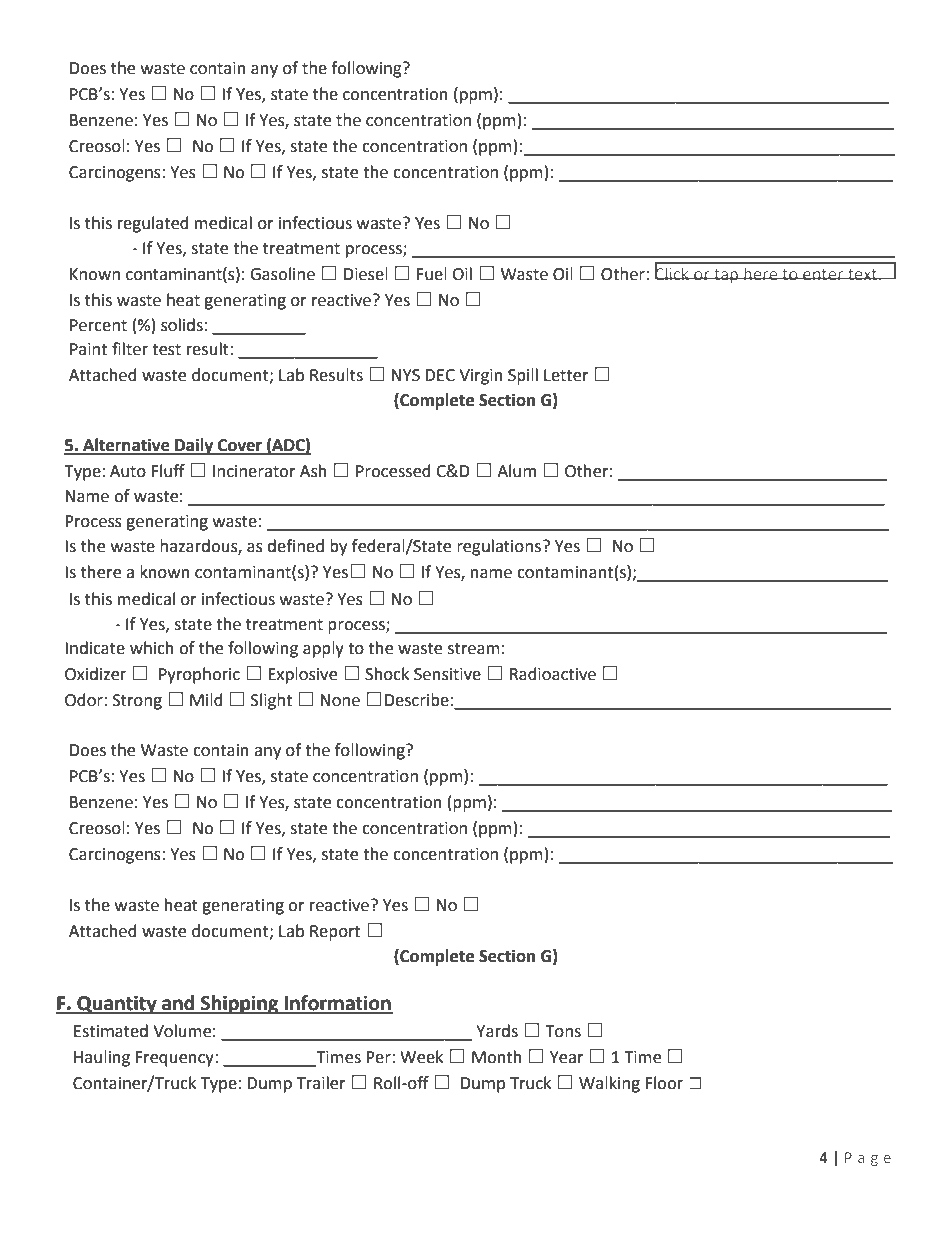  What do you see at coordinates (168, 471) in the screenshot?
I see `Fluff` at bounding box center [168, 471].
